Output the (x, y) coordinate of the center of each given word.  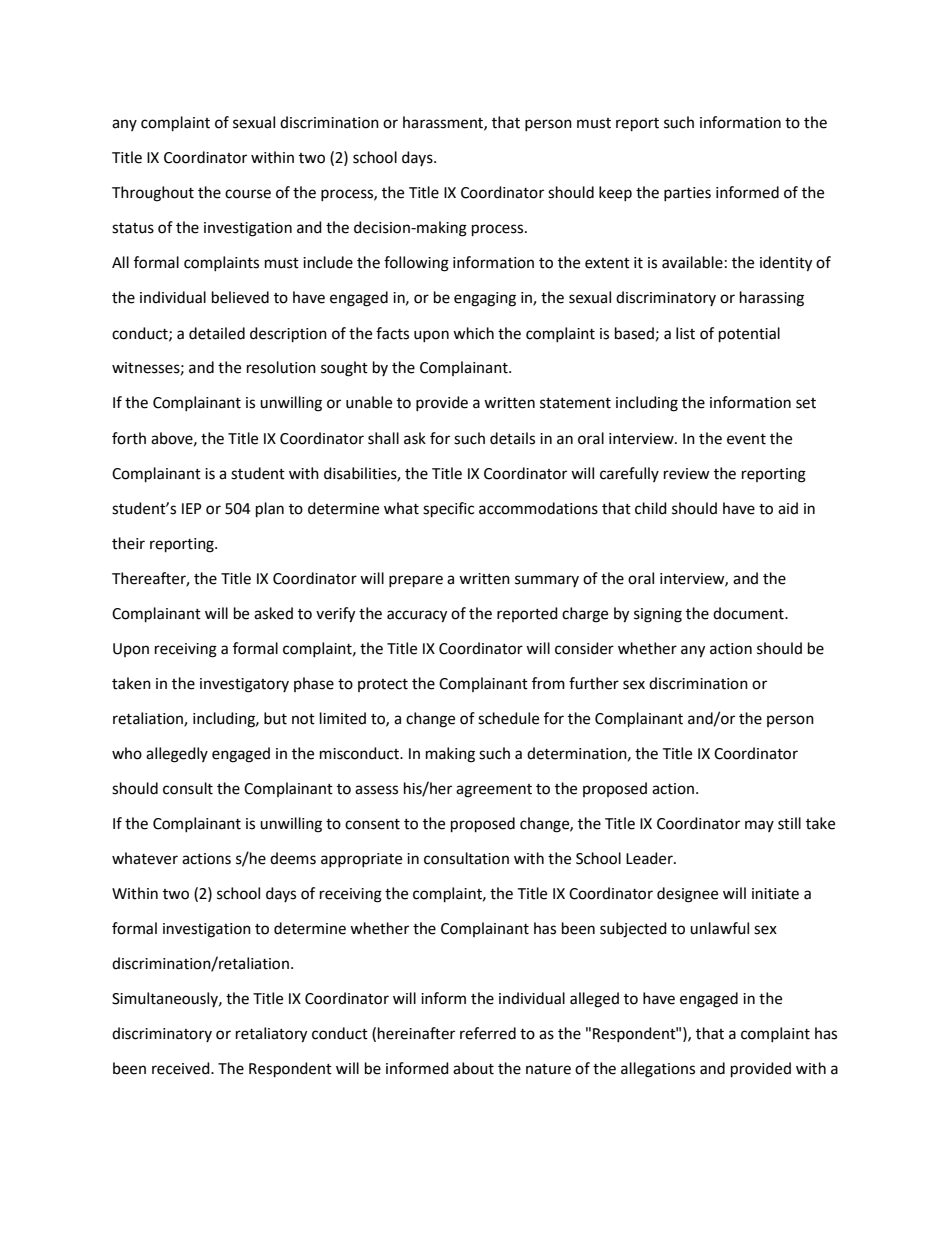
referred (488, 1033)
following (416, 264)
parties (687, 194)
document (749, 613)
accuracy (417, 616)
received (182, 1068)
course (248, 194)
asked (273, 613)
